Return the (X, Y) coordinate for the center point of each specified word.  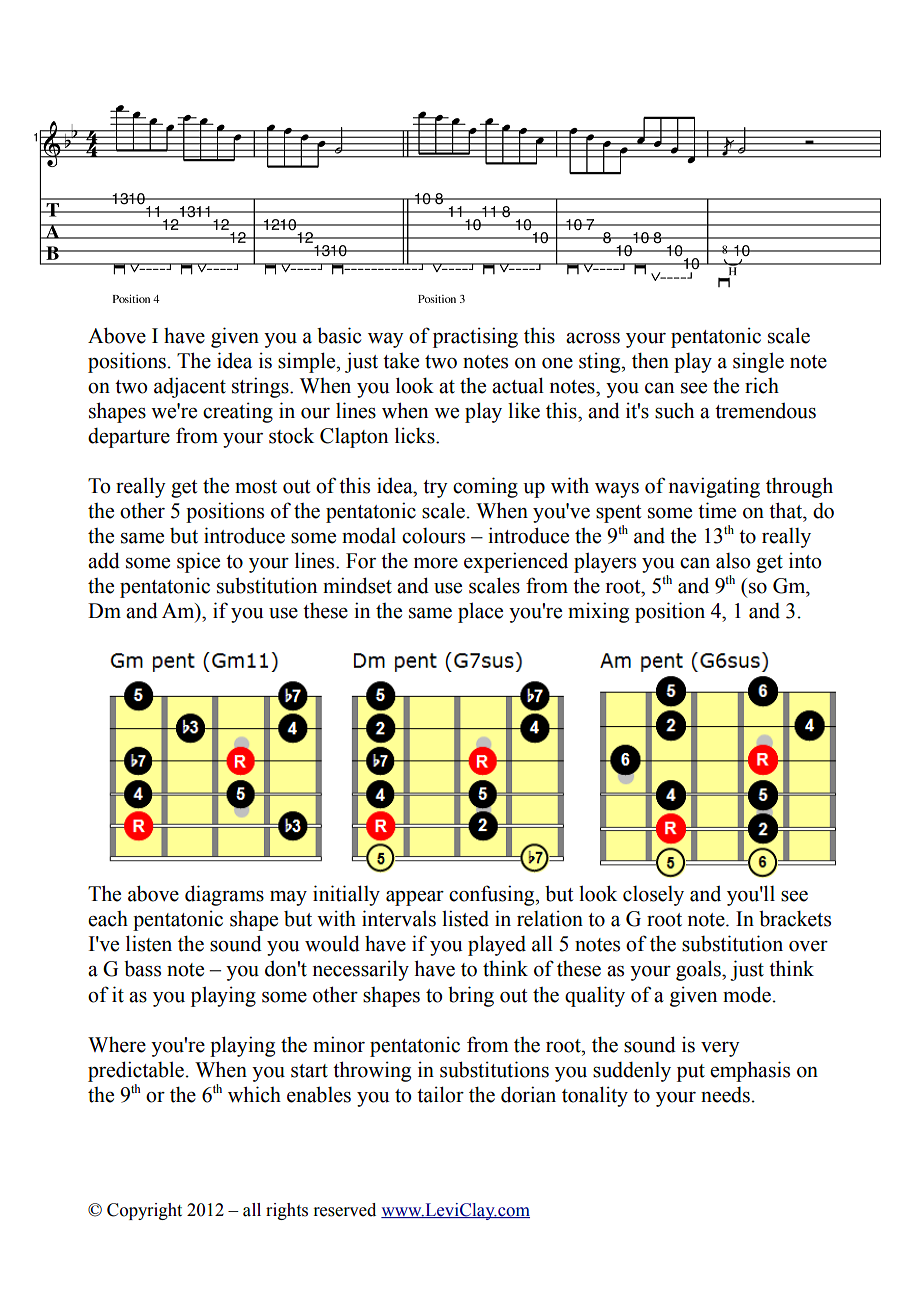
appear (415, 898)
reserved (344, 1210)
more (436, 563)
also (733, 561)
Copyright (144, 1211)
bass (142, 968)
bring (471, 996)
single (758, 362)
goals (699, 970)
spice (198, 562)
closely (653, 896)
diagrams (224, 895)
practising (475, 337)
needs (725, 1095)
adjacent (190, 387)
